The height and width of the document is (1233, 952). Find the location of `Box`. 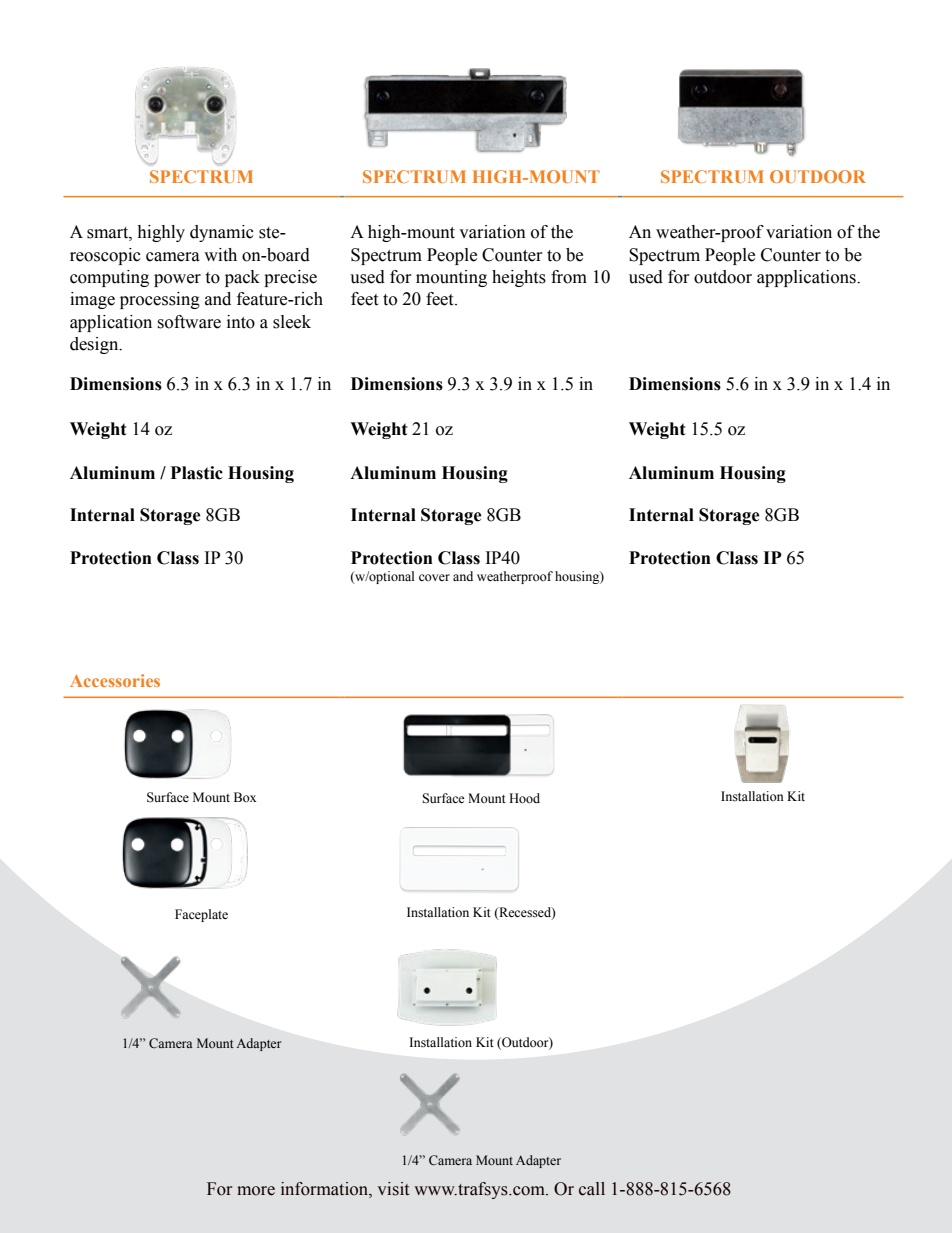

Box is located at coordinates (245, 797).
